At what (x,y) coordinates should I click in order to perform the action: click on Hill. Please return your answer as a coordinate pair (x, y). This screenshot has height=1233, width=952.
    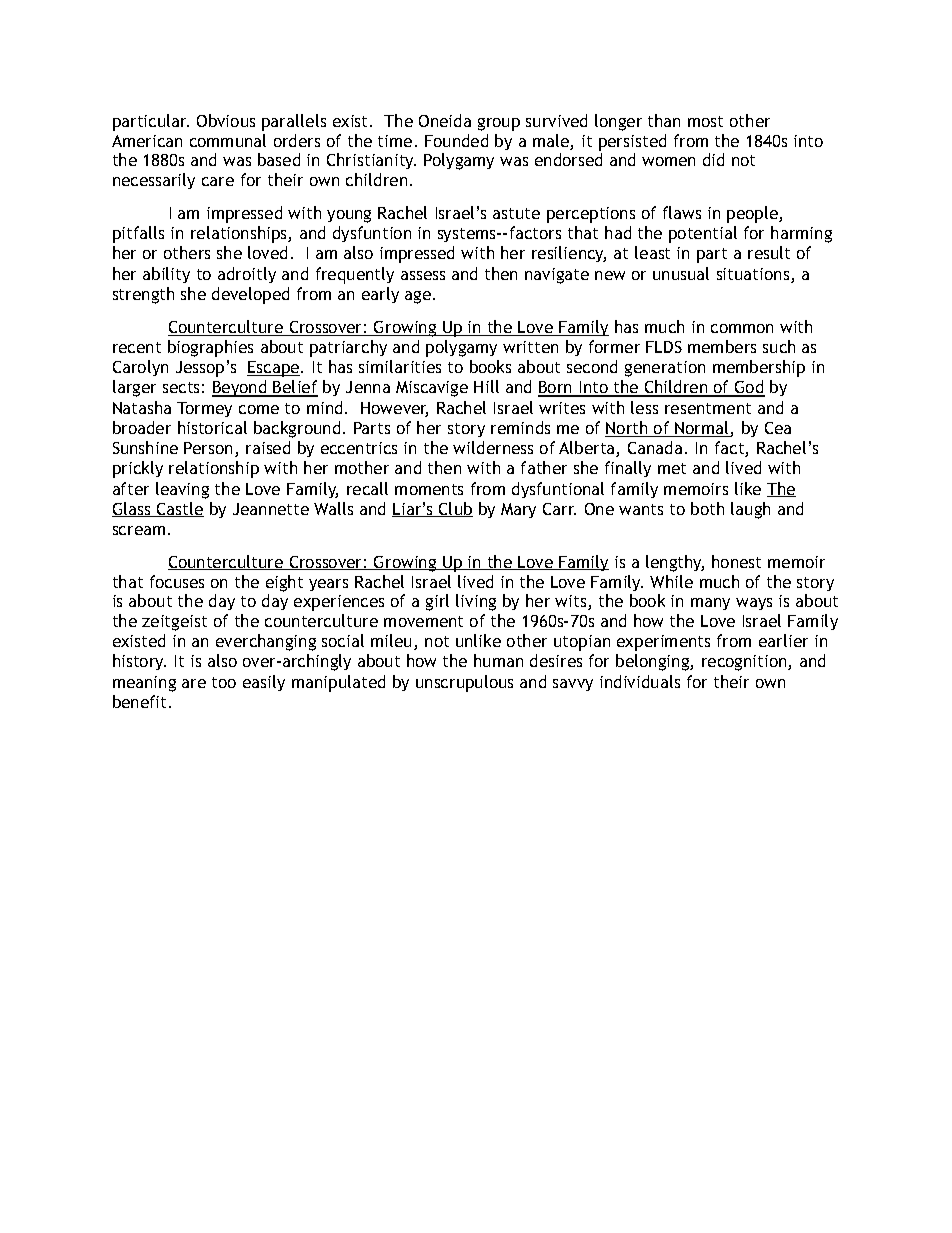
    Looking at the image, I should click on (486, 386).
